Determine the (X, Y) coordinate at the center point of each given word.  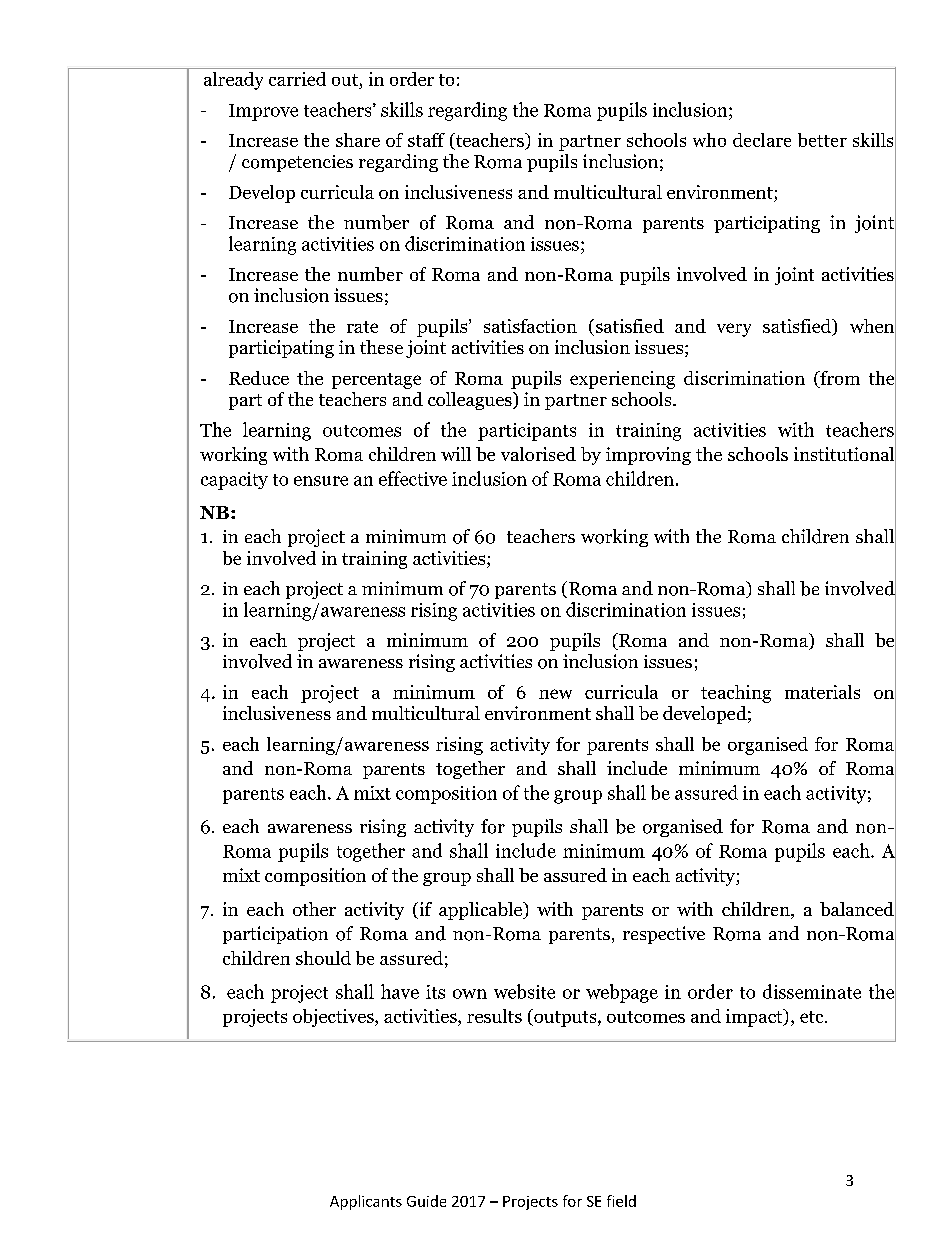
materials (822, 692)
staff (426, 140)
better (822, 140)
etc (813, 1017)
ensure (321, 481)
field (621, 1201)
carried (297, 79)
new (555, 694)
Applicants (366, 1202)
